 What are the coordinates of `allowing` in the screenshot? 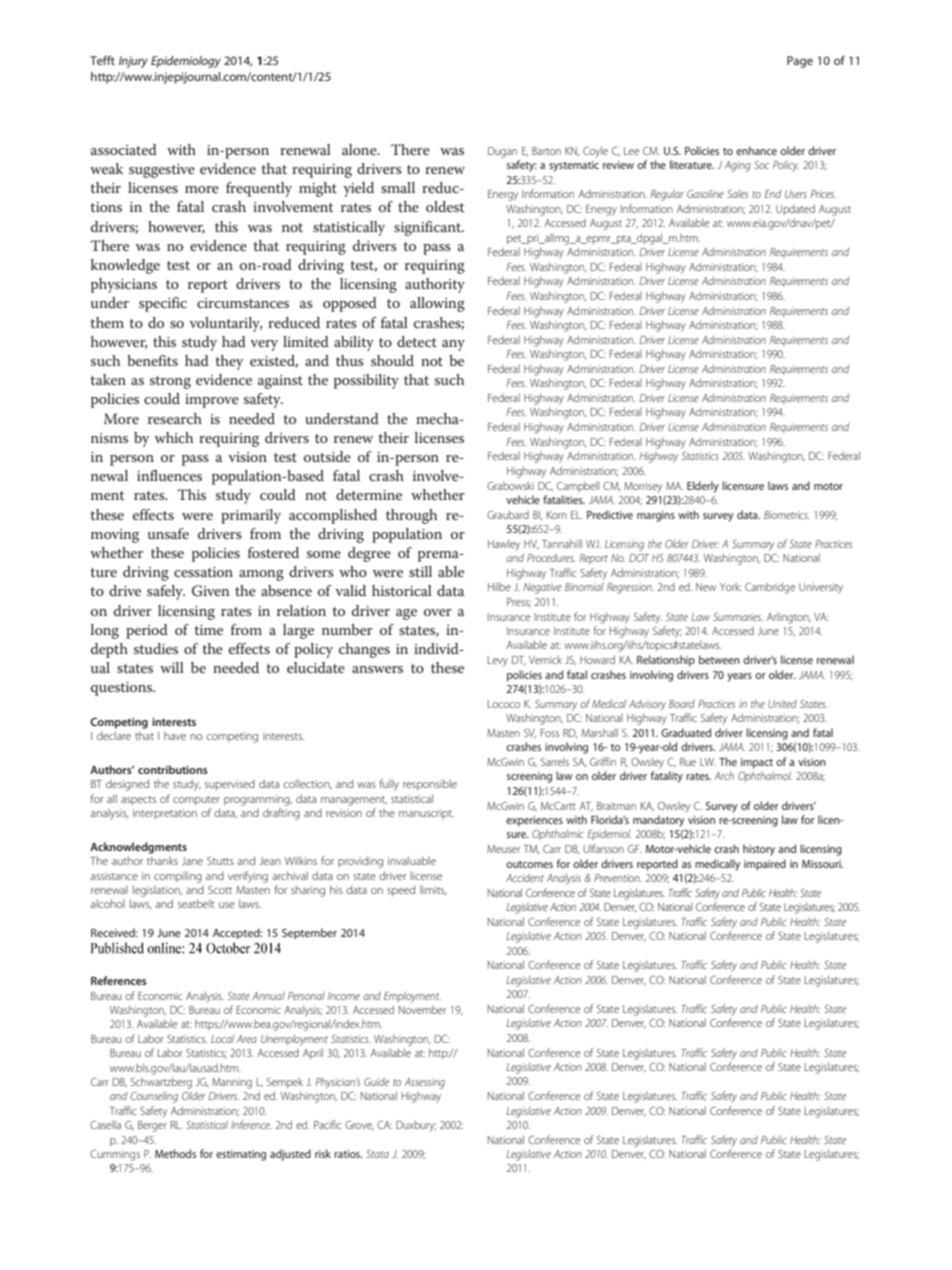 It's located at (437, 304).
